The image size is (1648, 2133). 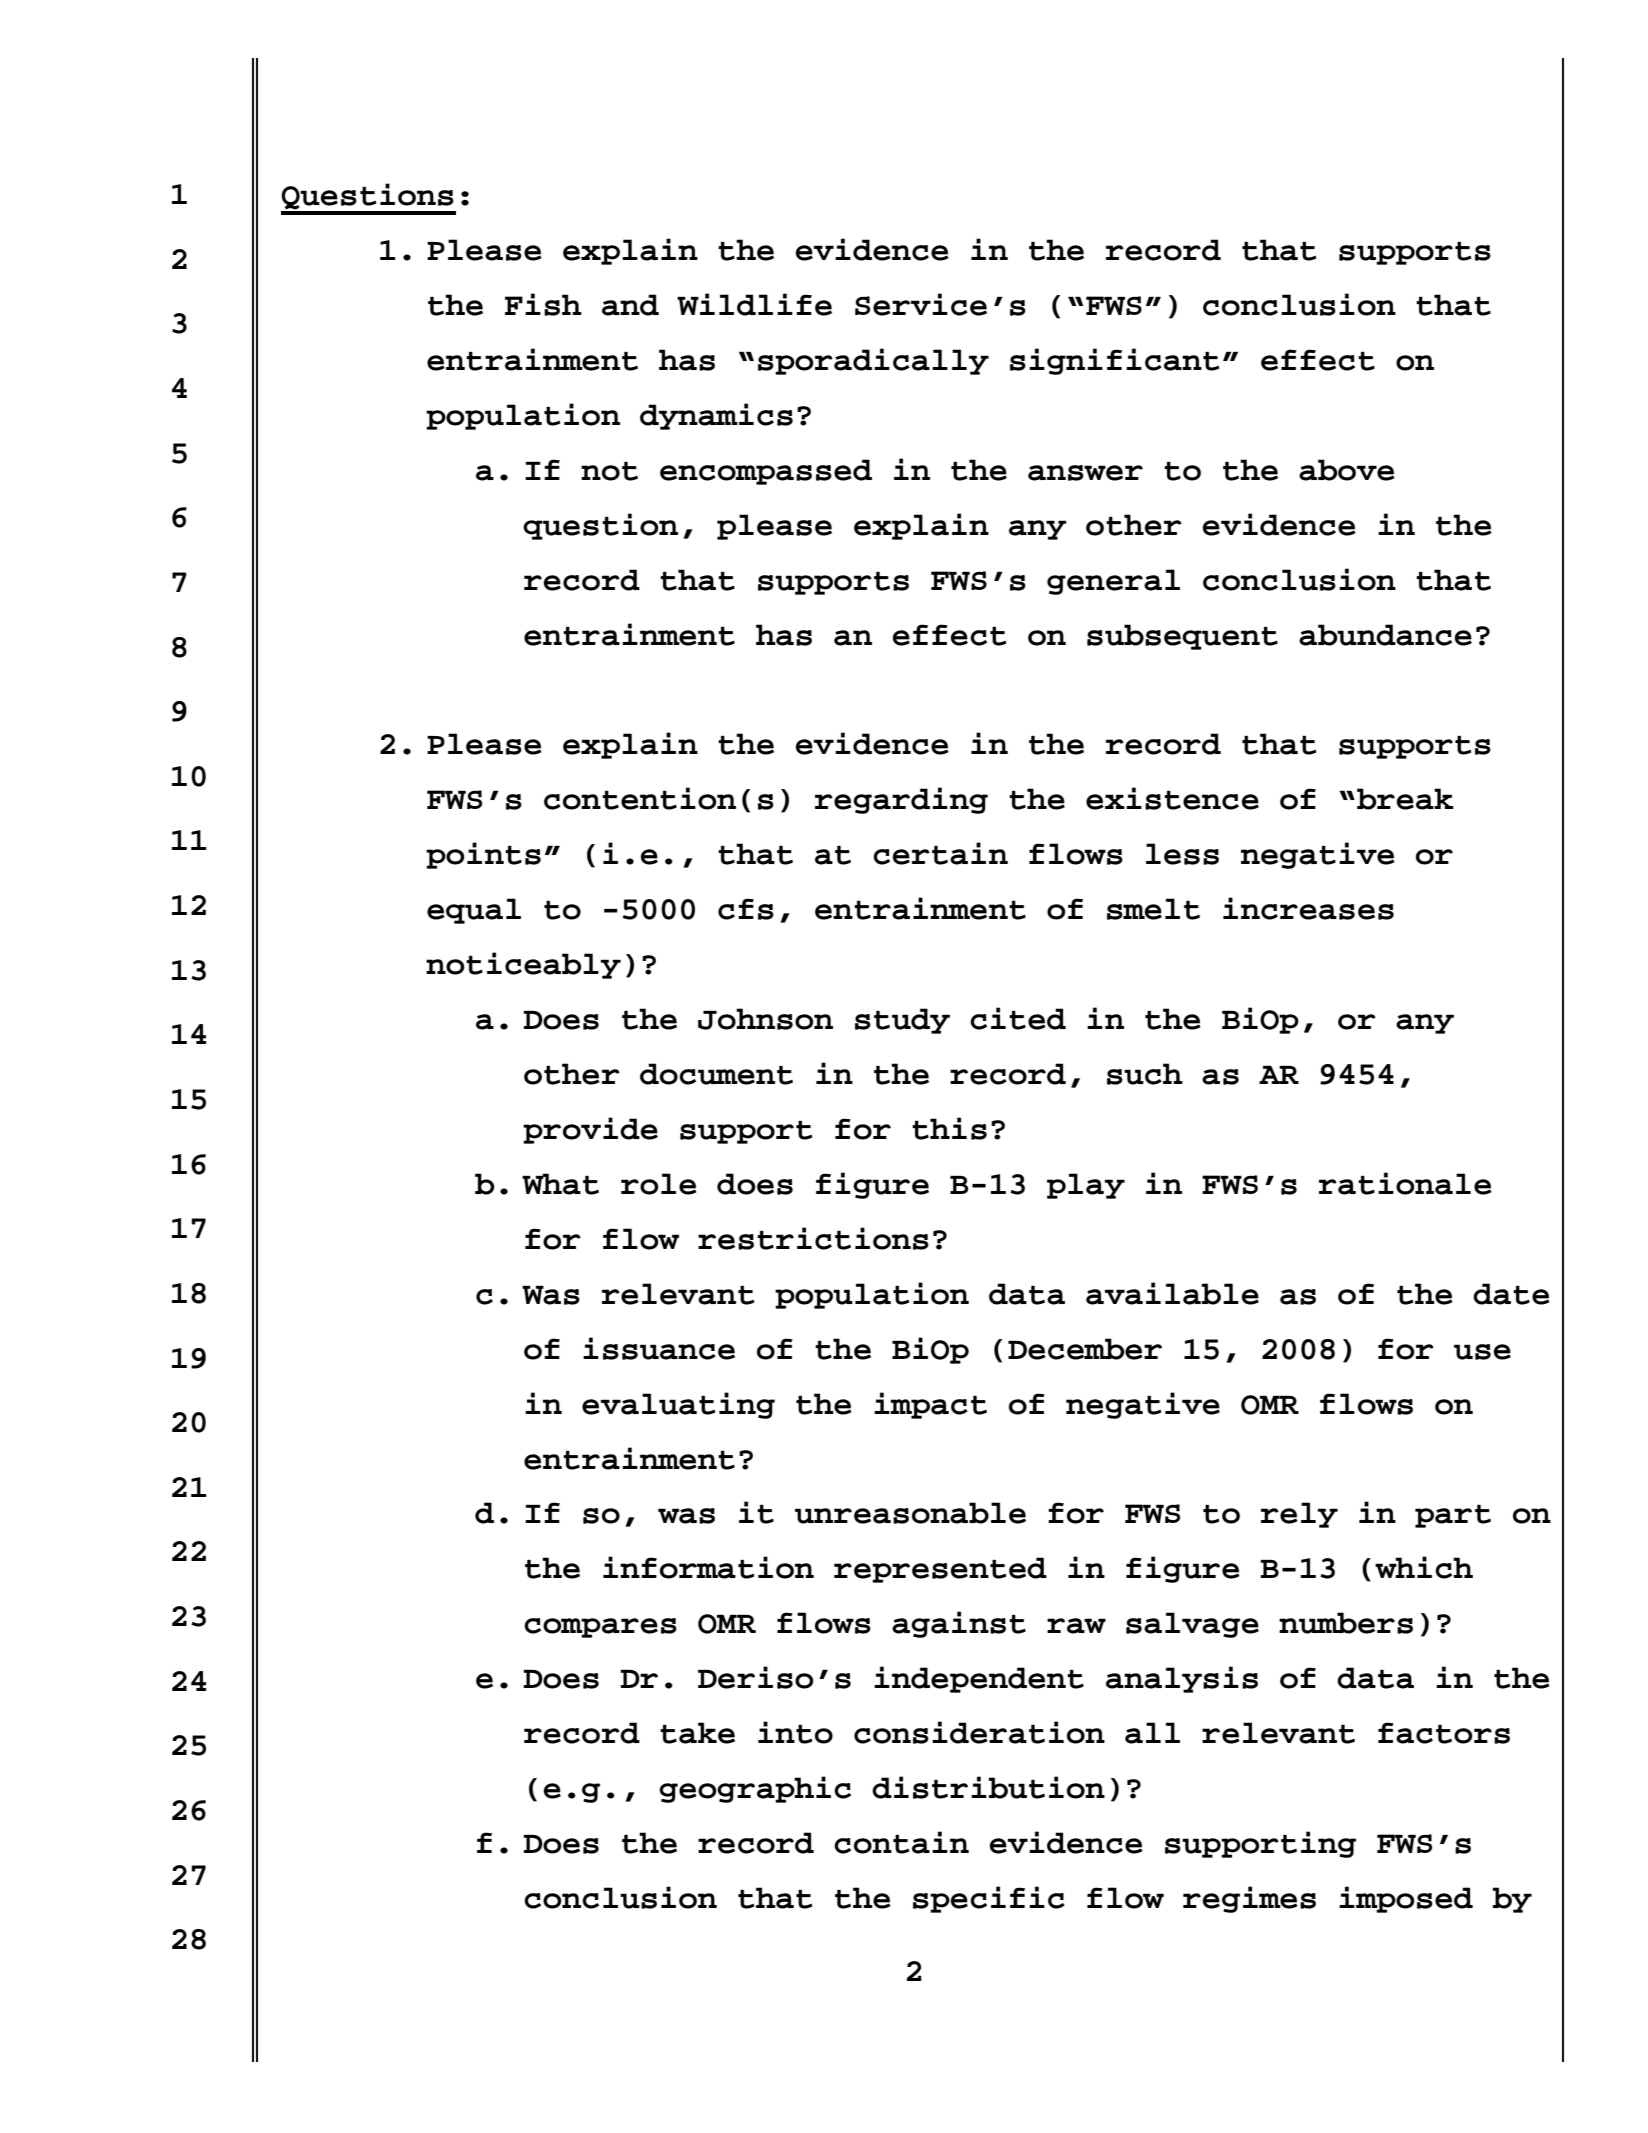 I want to click on sporadically, so click(x=873, y=361).
